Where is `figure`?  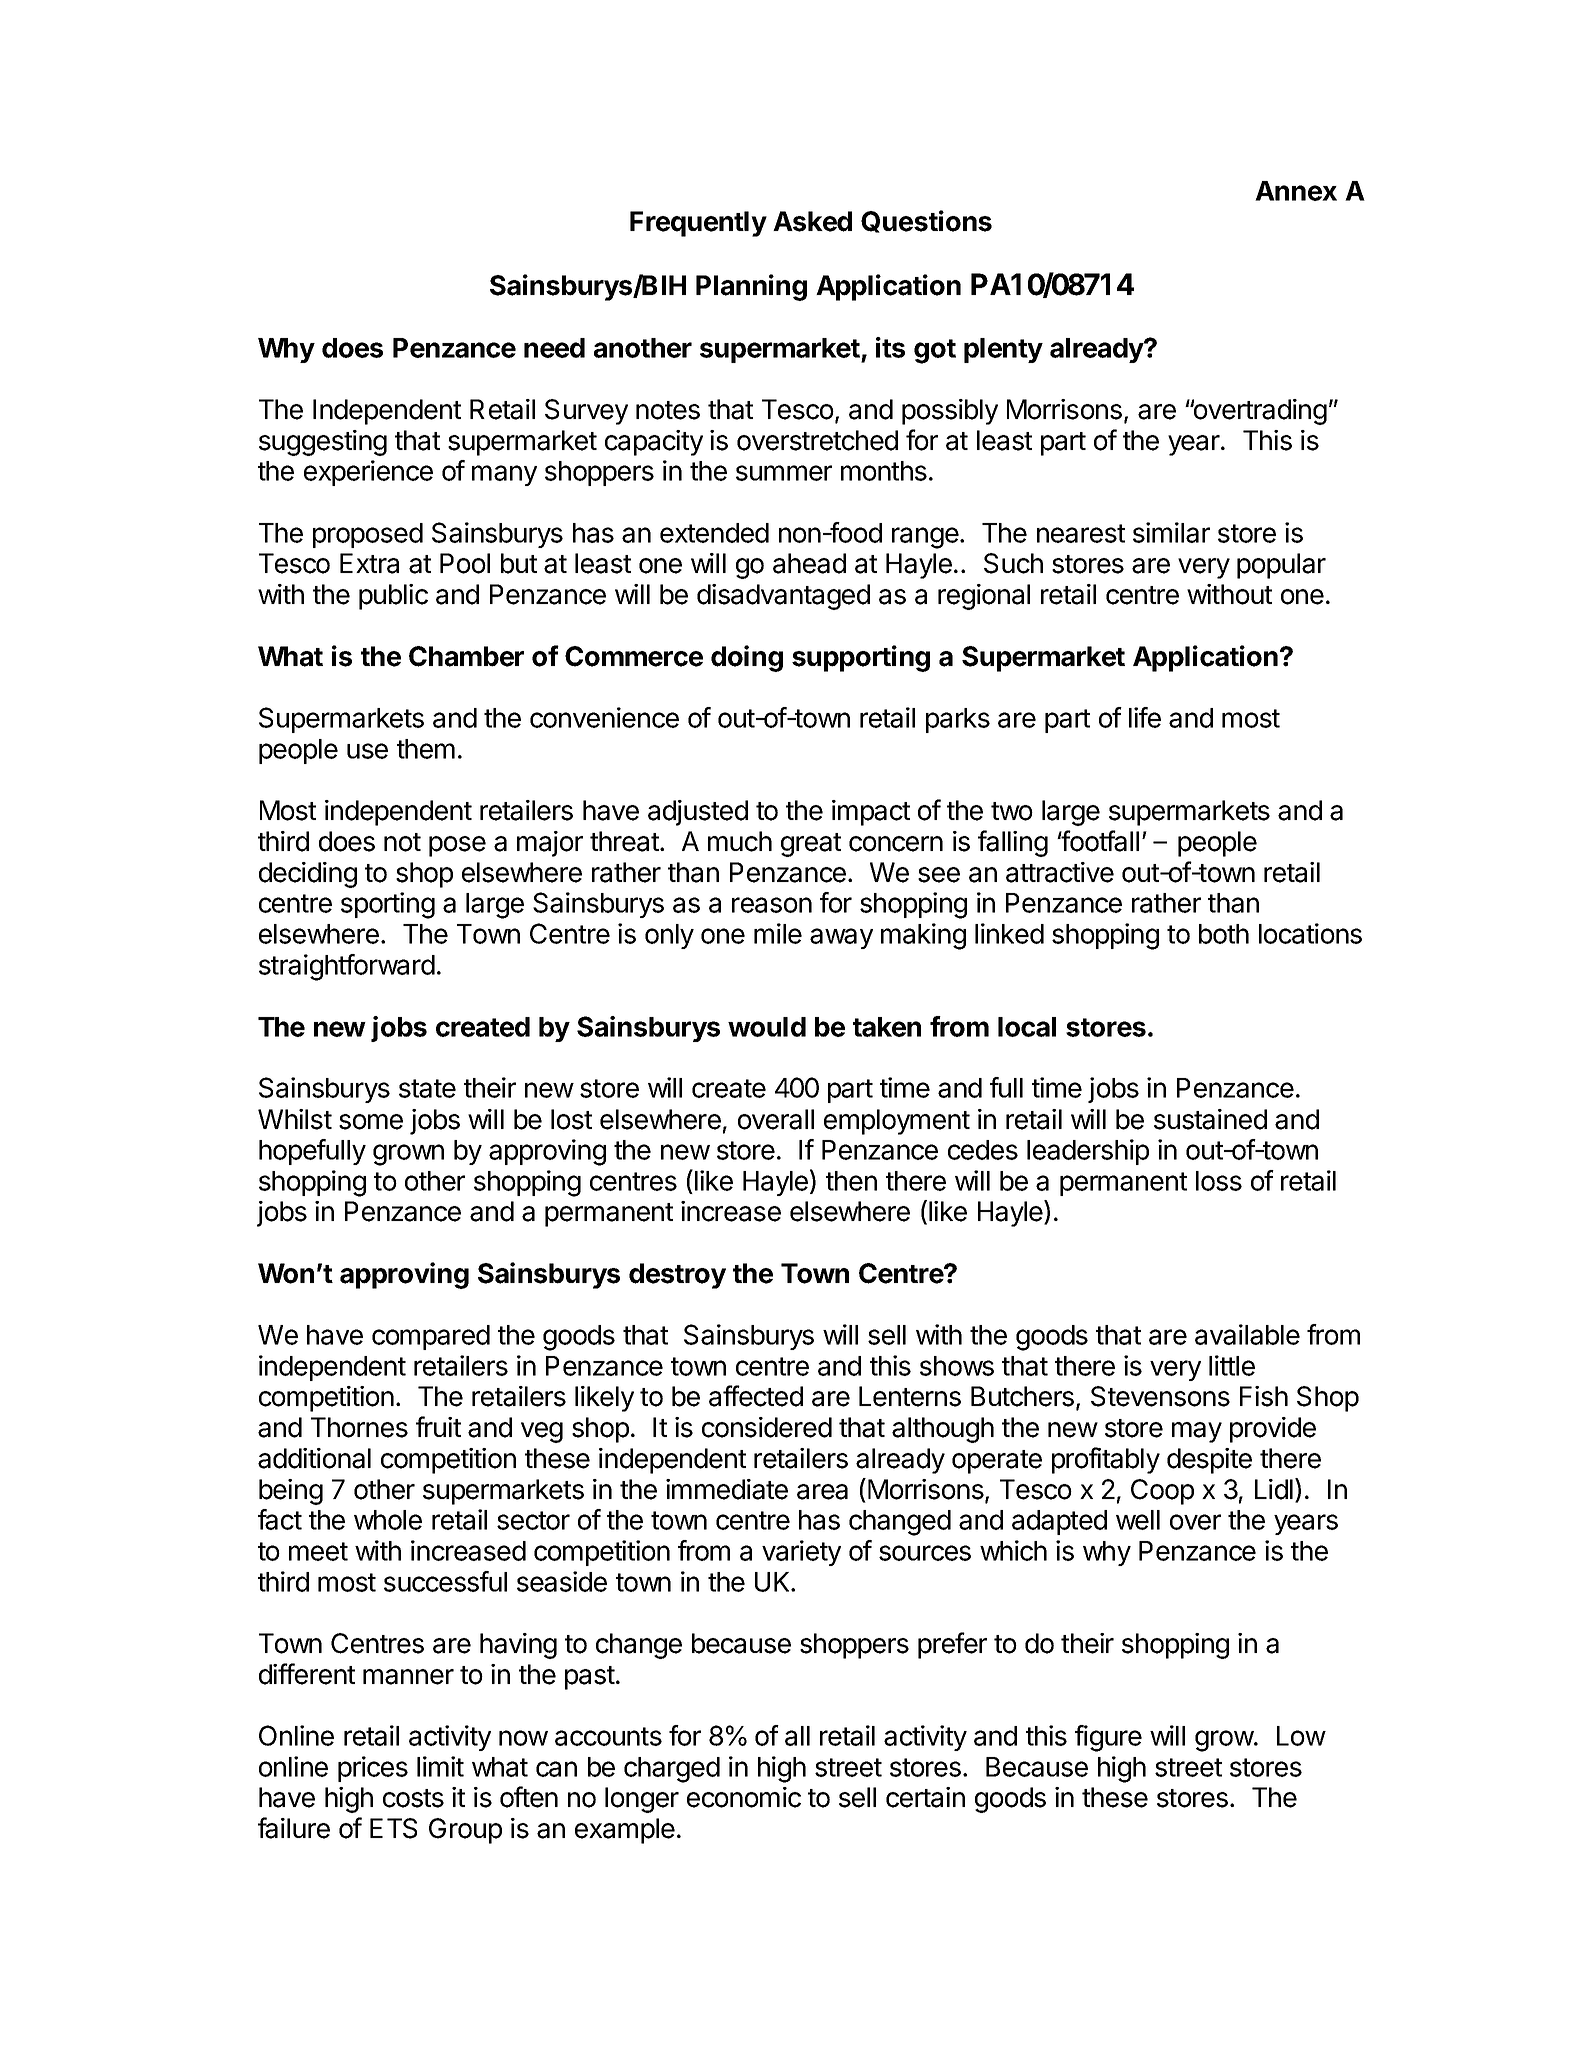
figure is located at coordinates (1108, 1738).
